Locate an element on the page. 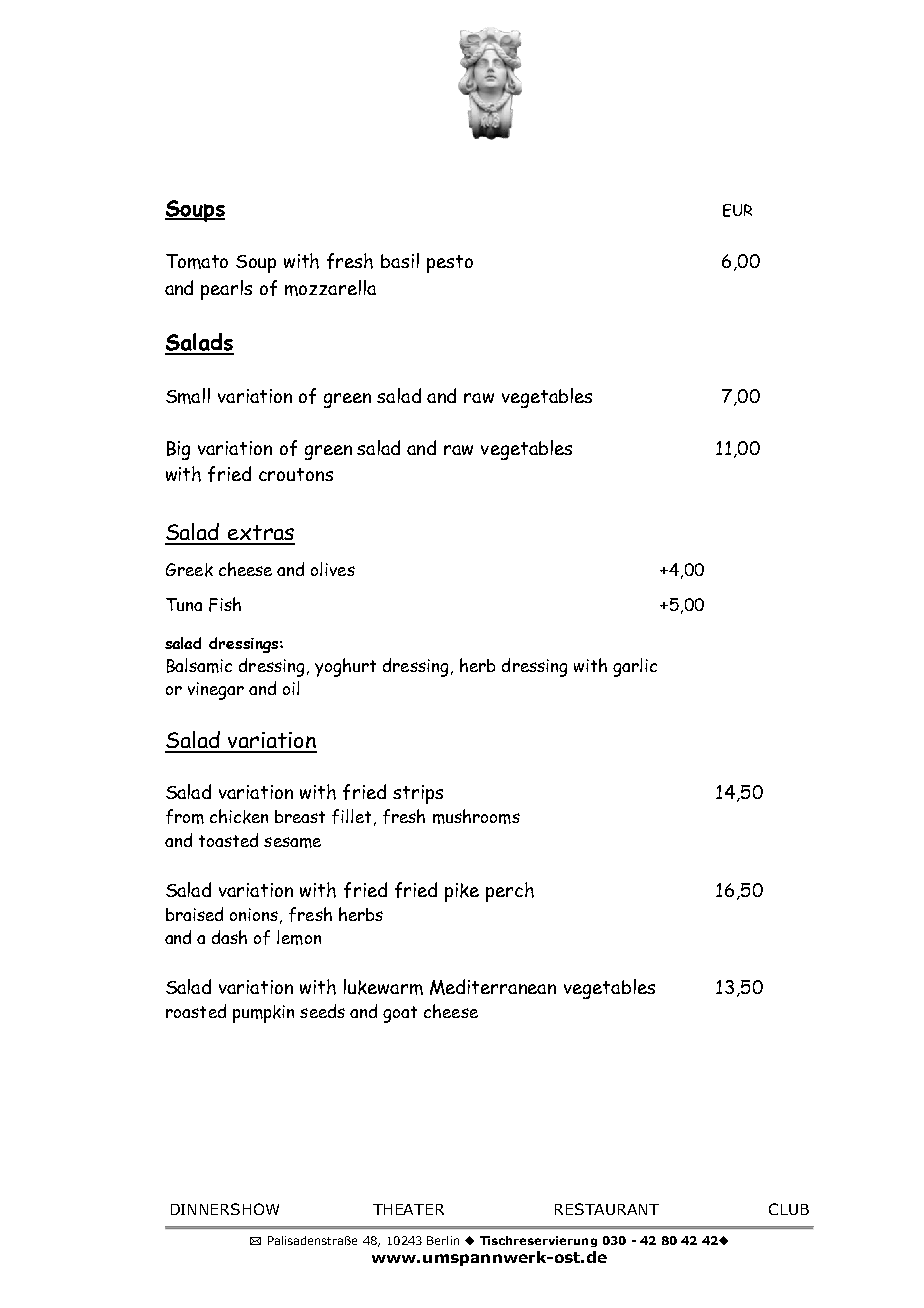  pike is located at coordinates (462, 892).
